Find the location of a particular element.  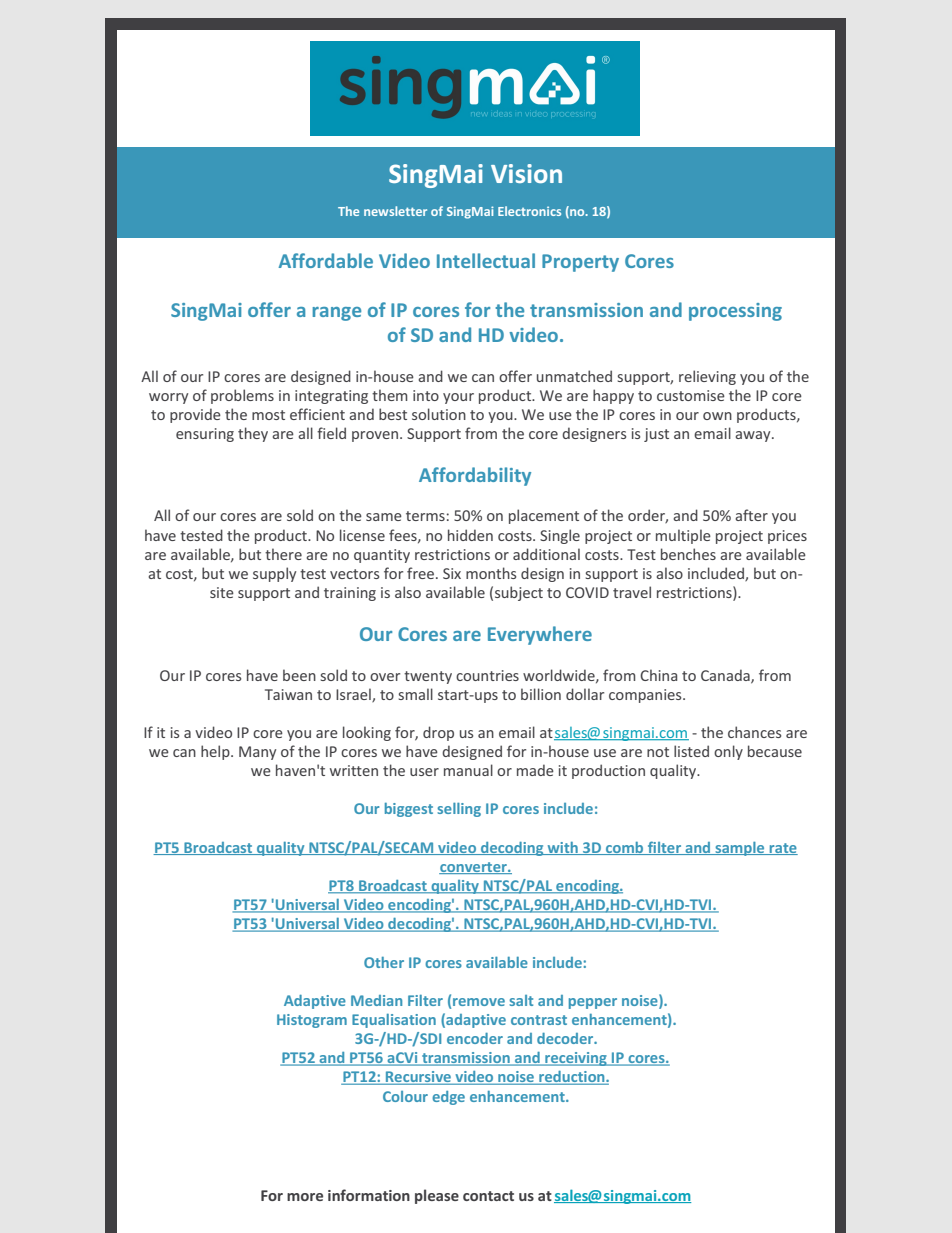

contact is located at coordinates (488, 1196).
